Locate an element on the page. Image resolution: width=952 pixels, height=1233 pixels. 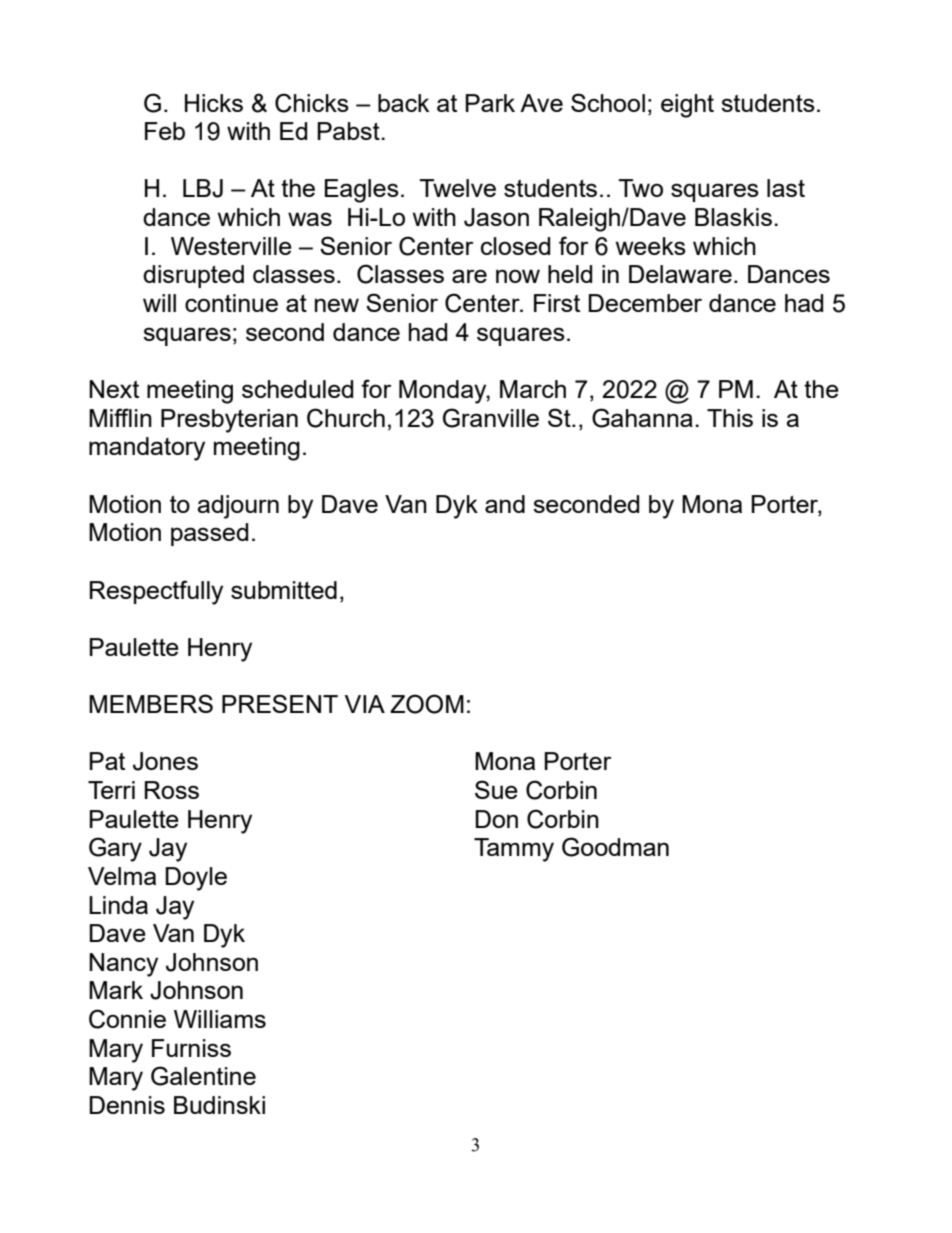
back is located at coordinates (403, 103).
